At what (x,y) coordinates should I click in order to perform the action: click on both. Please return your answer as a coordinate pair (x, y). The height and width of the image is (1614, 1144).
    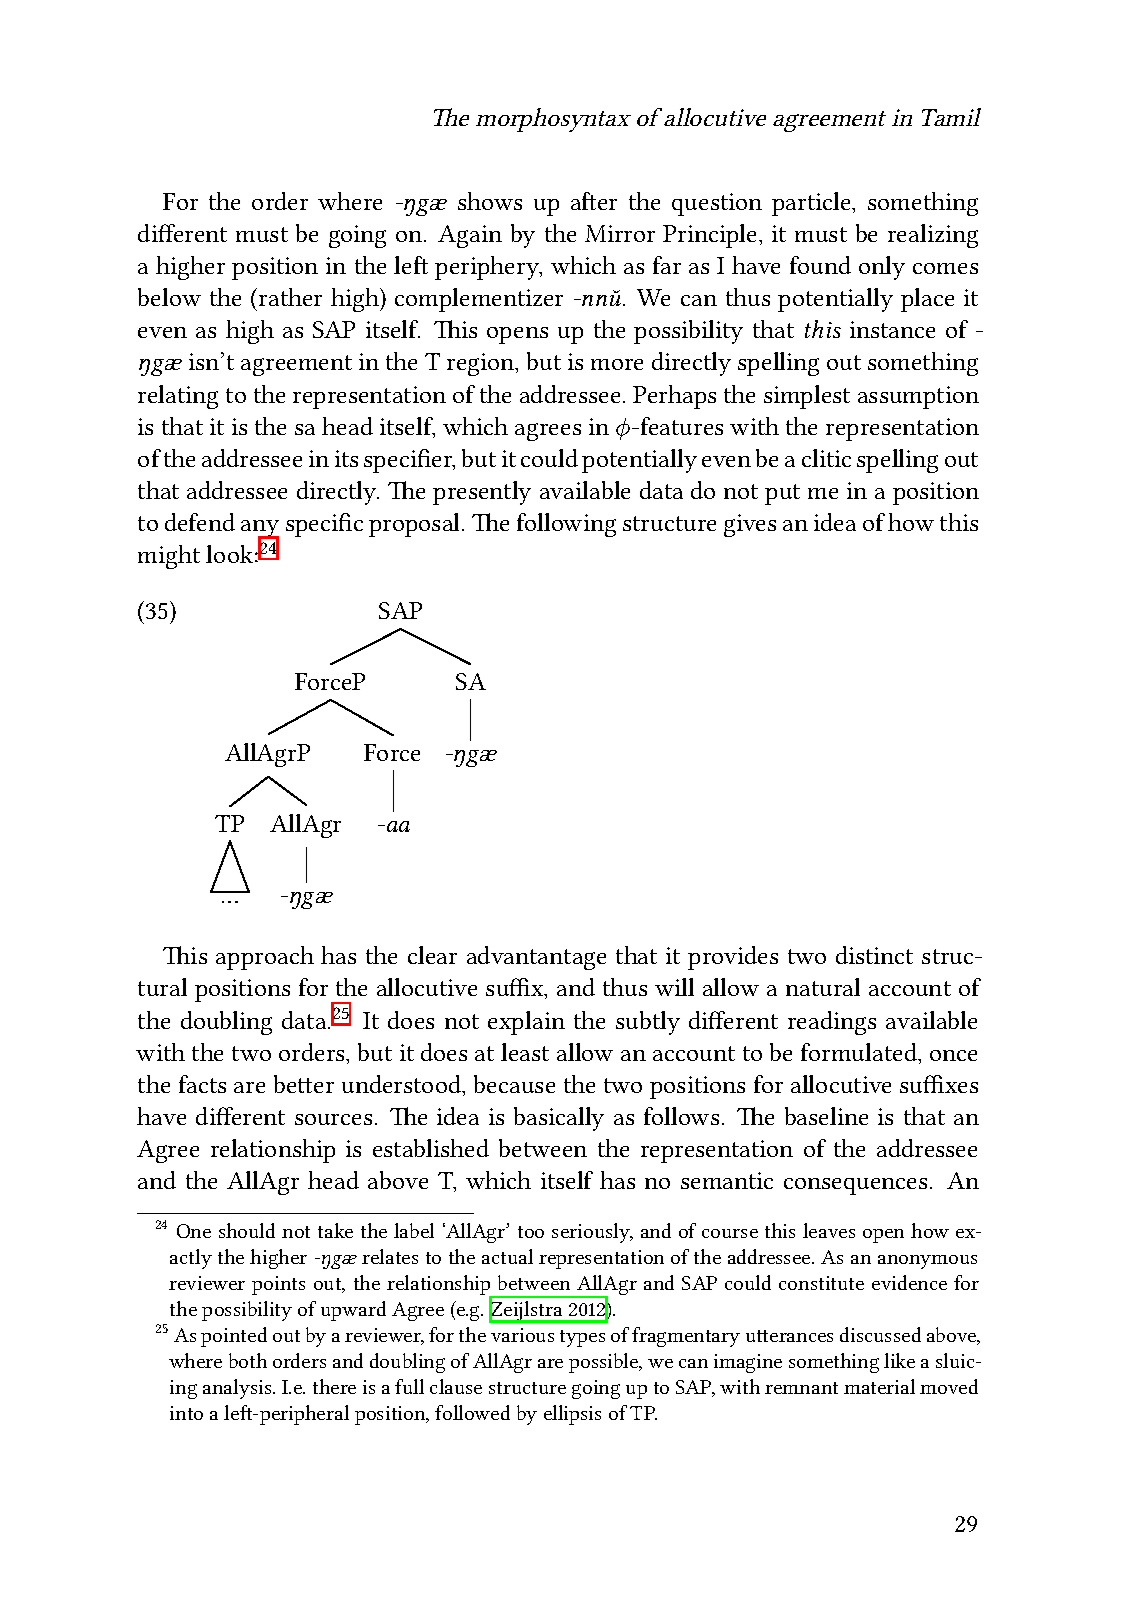
    Looking at the image, I should click on (248, 1360).
